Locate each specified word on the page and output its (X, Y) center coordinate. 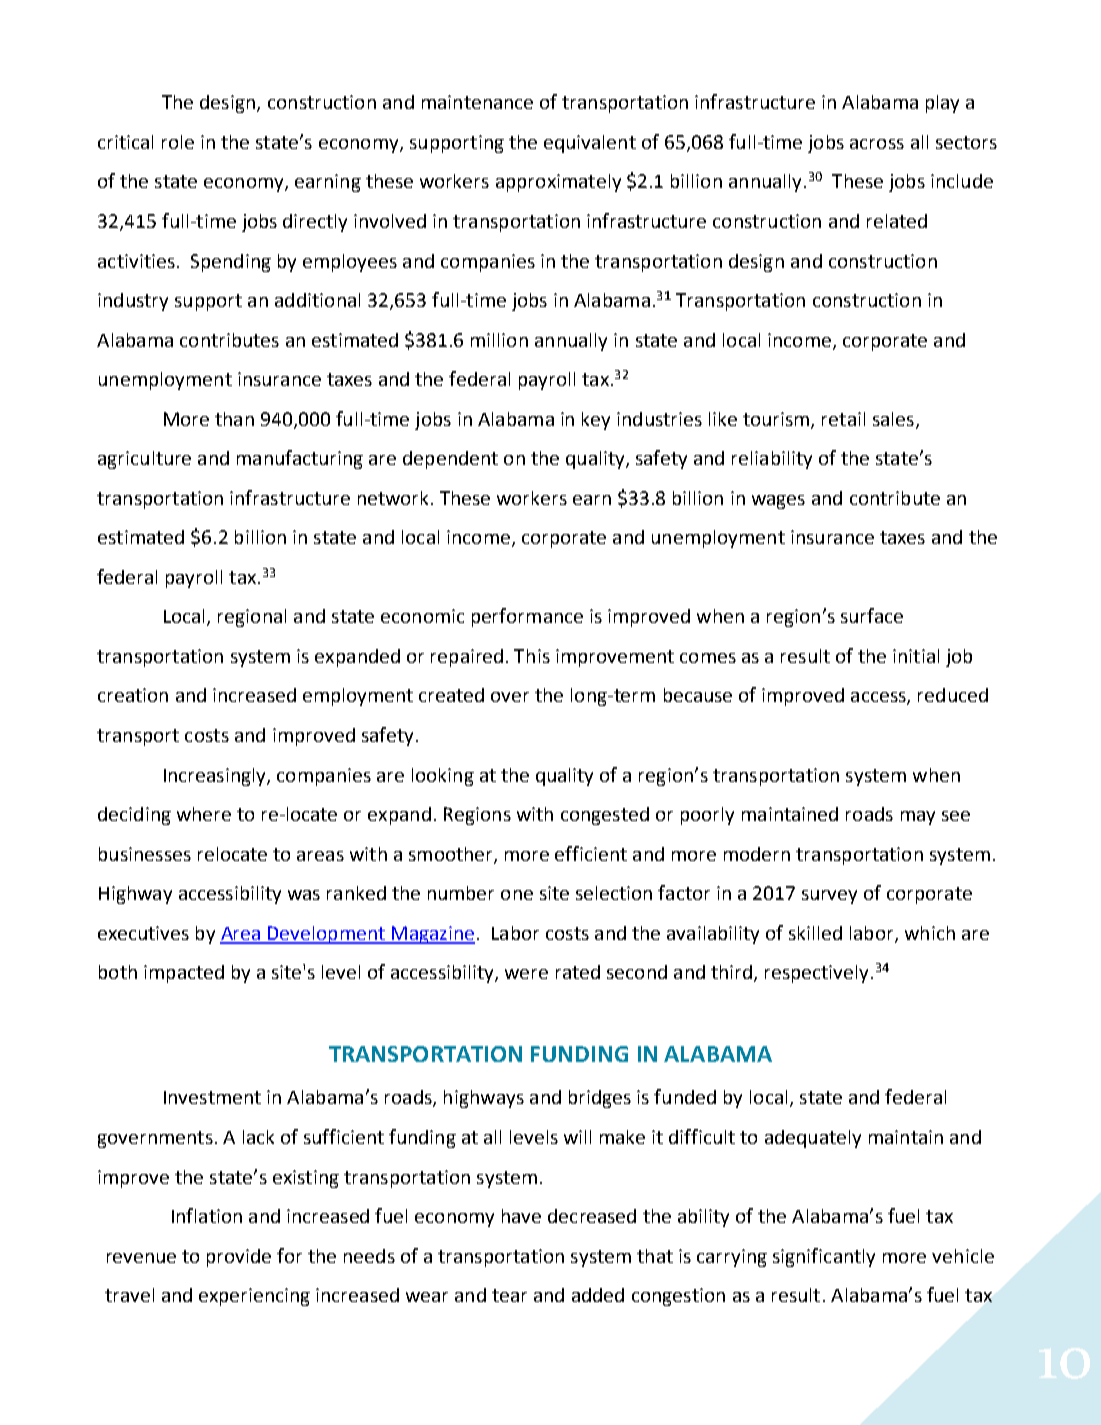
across (877, 144)
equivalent (590, 144)
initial (916, 656)
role (178, 142)
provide (239, 1258)
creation (133, 695)
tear (509, 1295)
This (532, 656)
